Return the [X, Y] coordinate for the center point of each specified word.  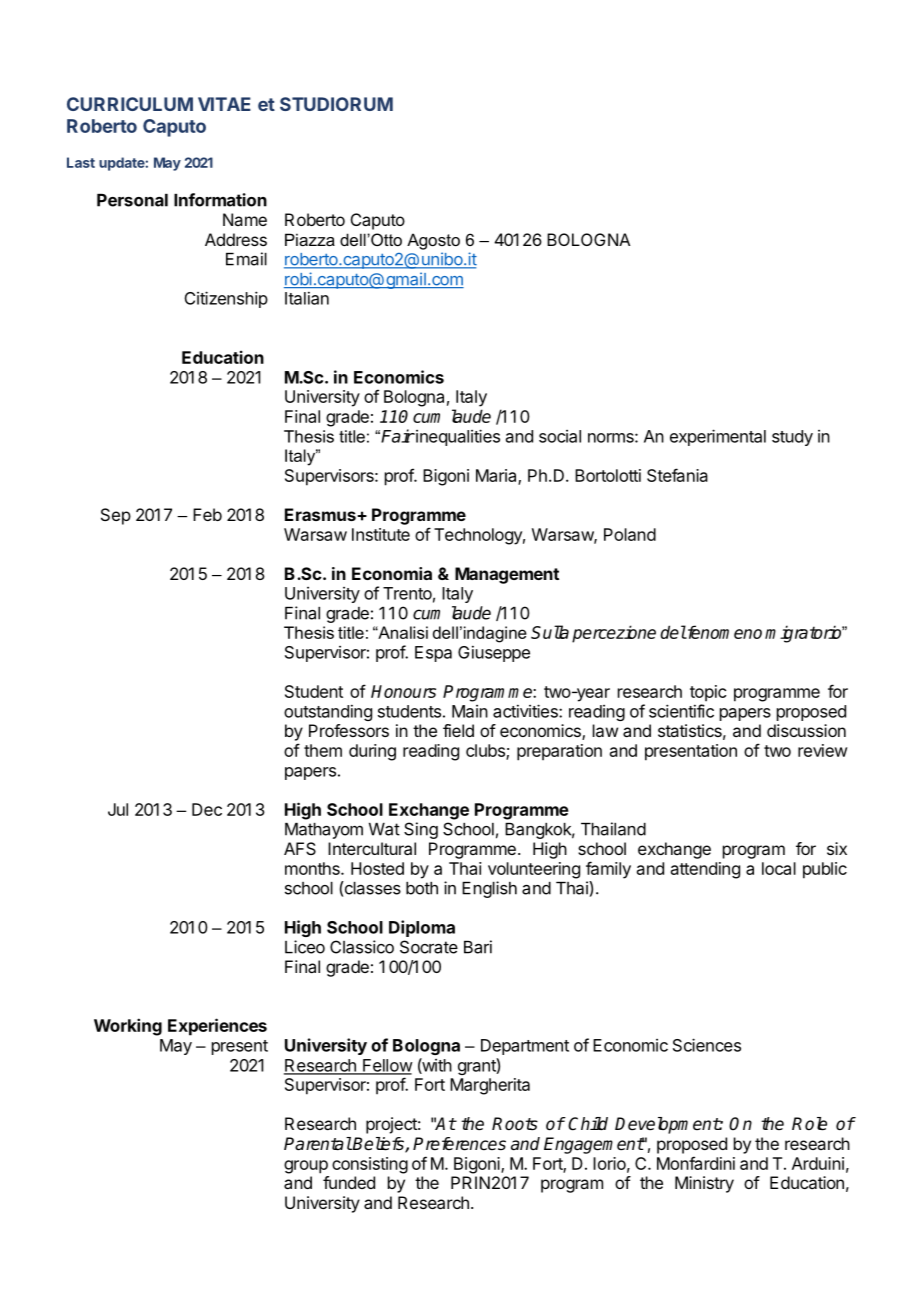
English [489, 889]
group [306, 1167]
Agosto [433, 241]
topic [708, 693]
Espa [433, 654]
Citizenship [226, 299]
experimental [718, 437]
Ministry [704, 1184]
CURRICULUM [130, 104]
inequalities [457, 437]
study [792, 438]
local [779, 868]
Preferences [459, 1144]
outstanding [328, 712]
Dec [207, 809]
